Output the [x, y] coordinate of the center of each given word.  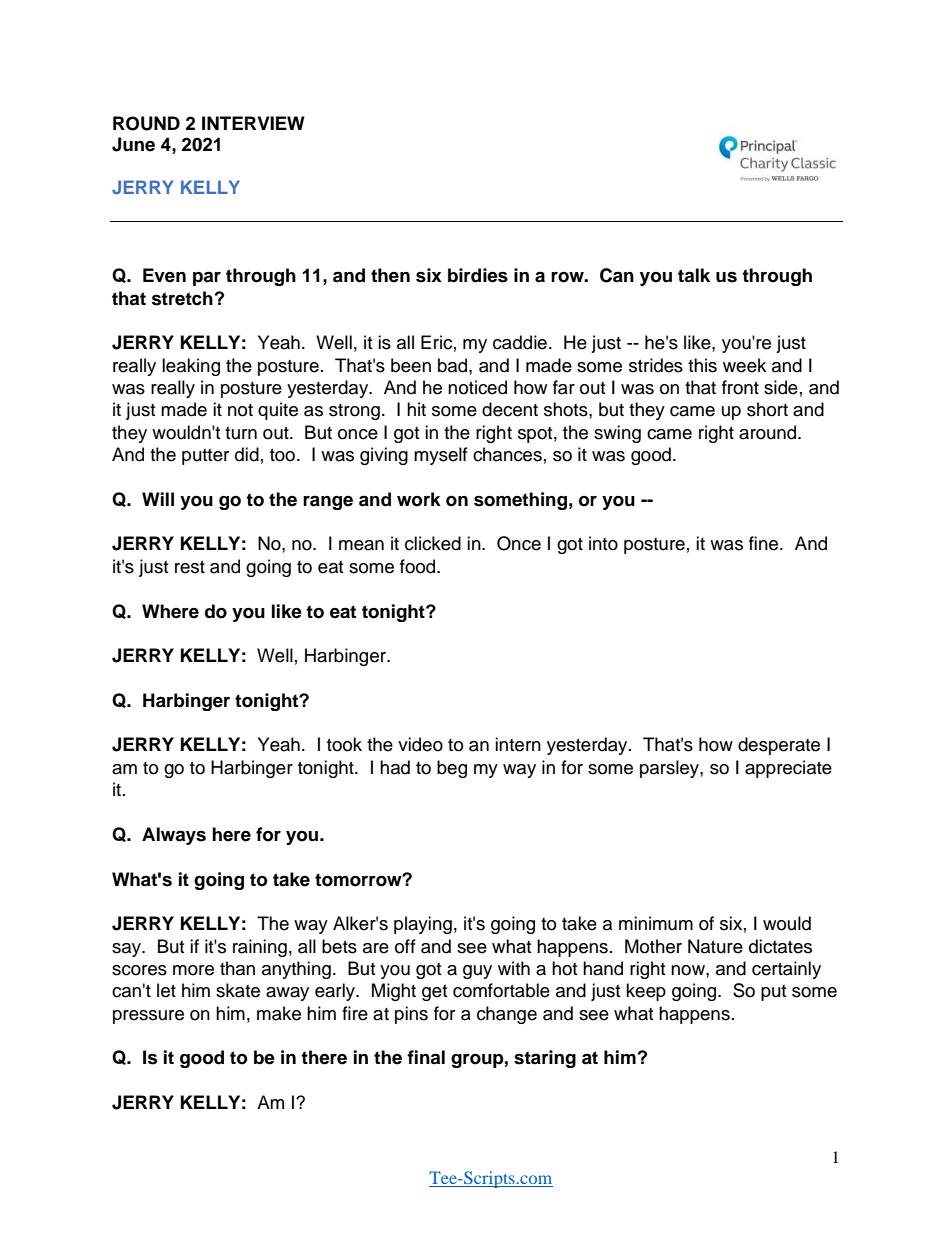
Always [174, 836]
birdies [478, 275]
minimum [656, 923]
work [419, 499]
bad [454, 365]
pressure [148, 1017]
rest [190, 567]
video [420, 744]
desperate [779, 746]
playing [423, 925]
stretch [182, 298]
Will [158, 499]
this [702, 365]
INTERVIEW [253, 123]
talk [694, 275]
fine [765, 543]
